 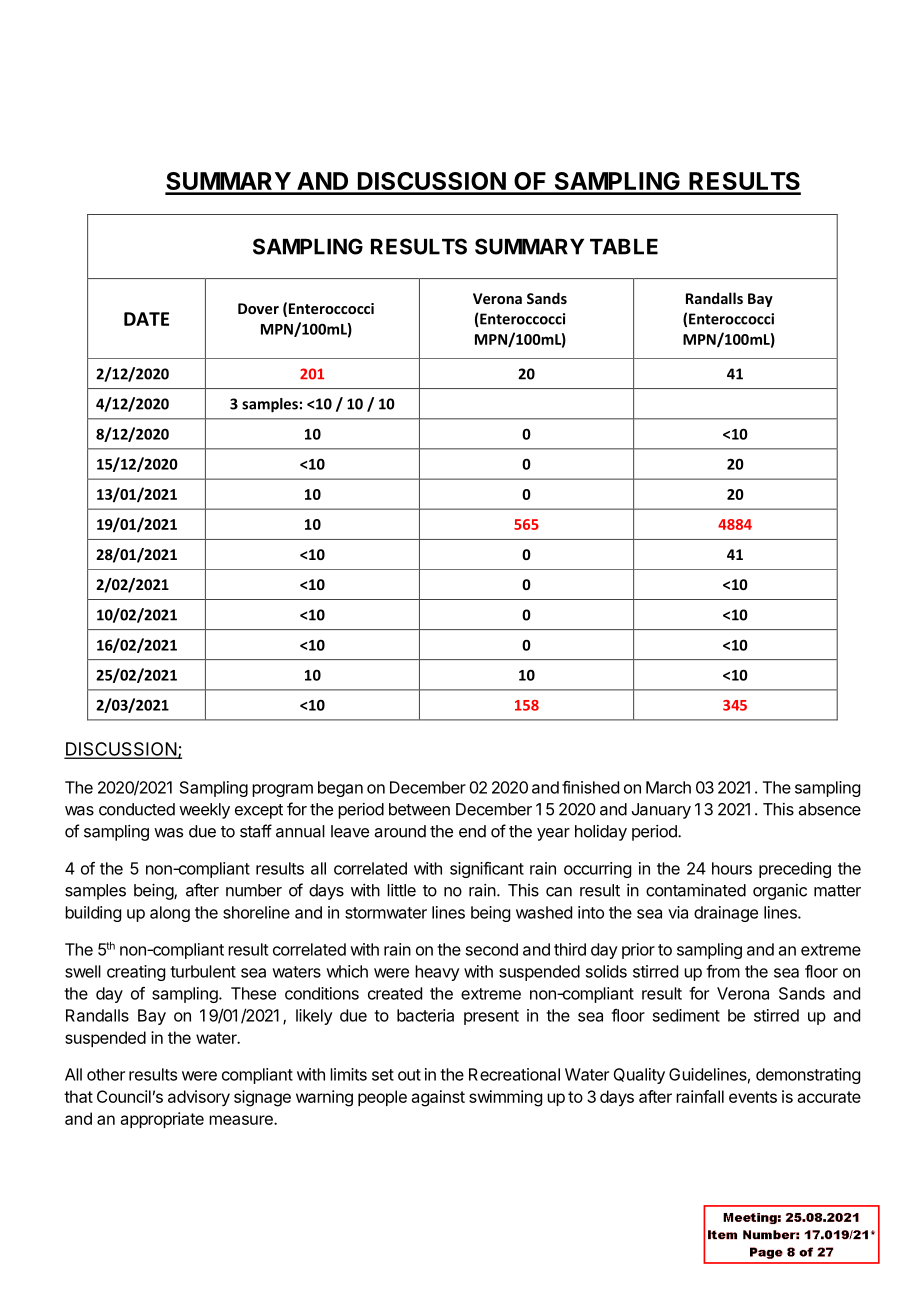 I want to click on hours, so click(x=732, y=868).
